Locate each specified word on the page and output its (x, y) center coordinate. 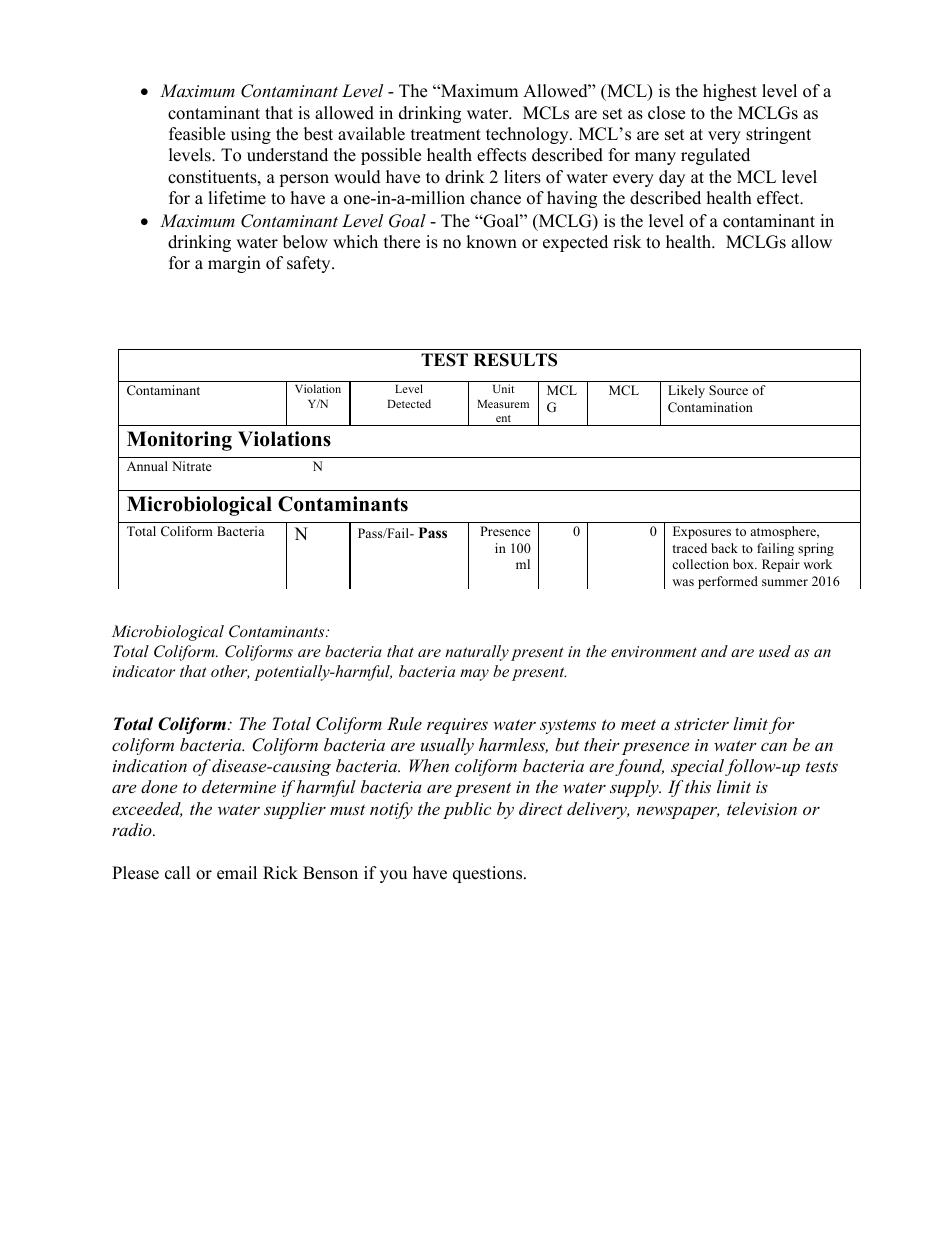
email (237, 873)
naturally (477, 653)
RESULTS (515, 360)
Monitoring (179, 441)
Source (728, 390)
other (230, 672)
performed (728, 582)
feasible (197, 134)
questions (489, 874)
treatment (446, 135)
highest (730, 92)
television (762, 808)
